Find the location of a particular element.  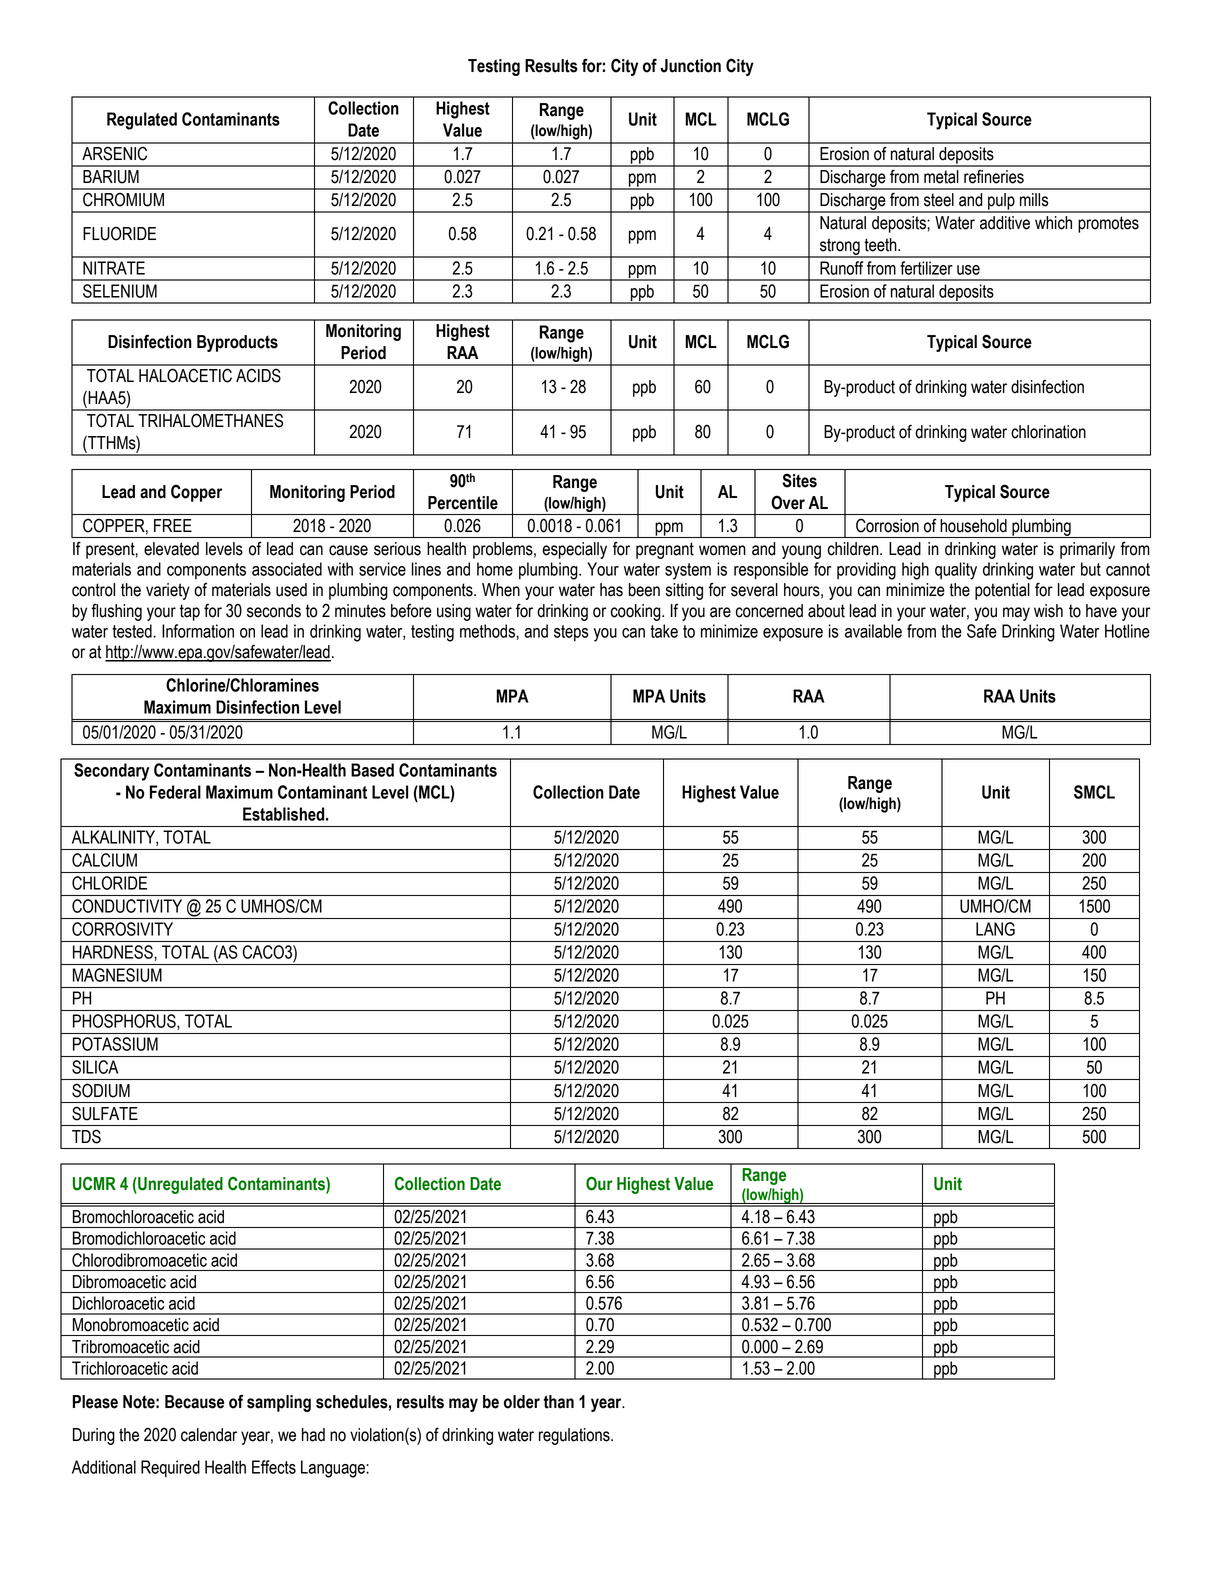

refineries is located at coordinates (994, 177).
